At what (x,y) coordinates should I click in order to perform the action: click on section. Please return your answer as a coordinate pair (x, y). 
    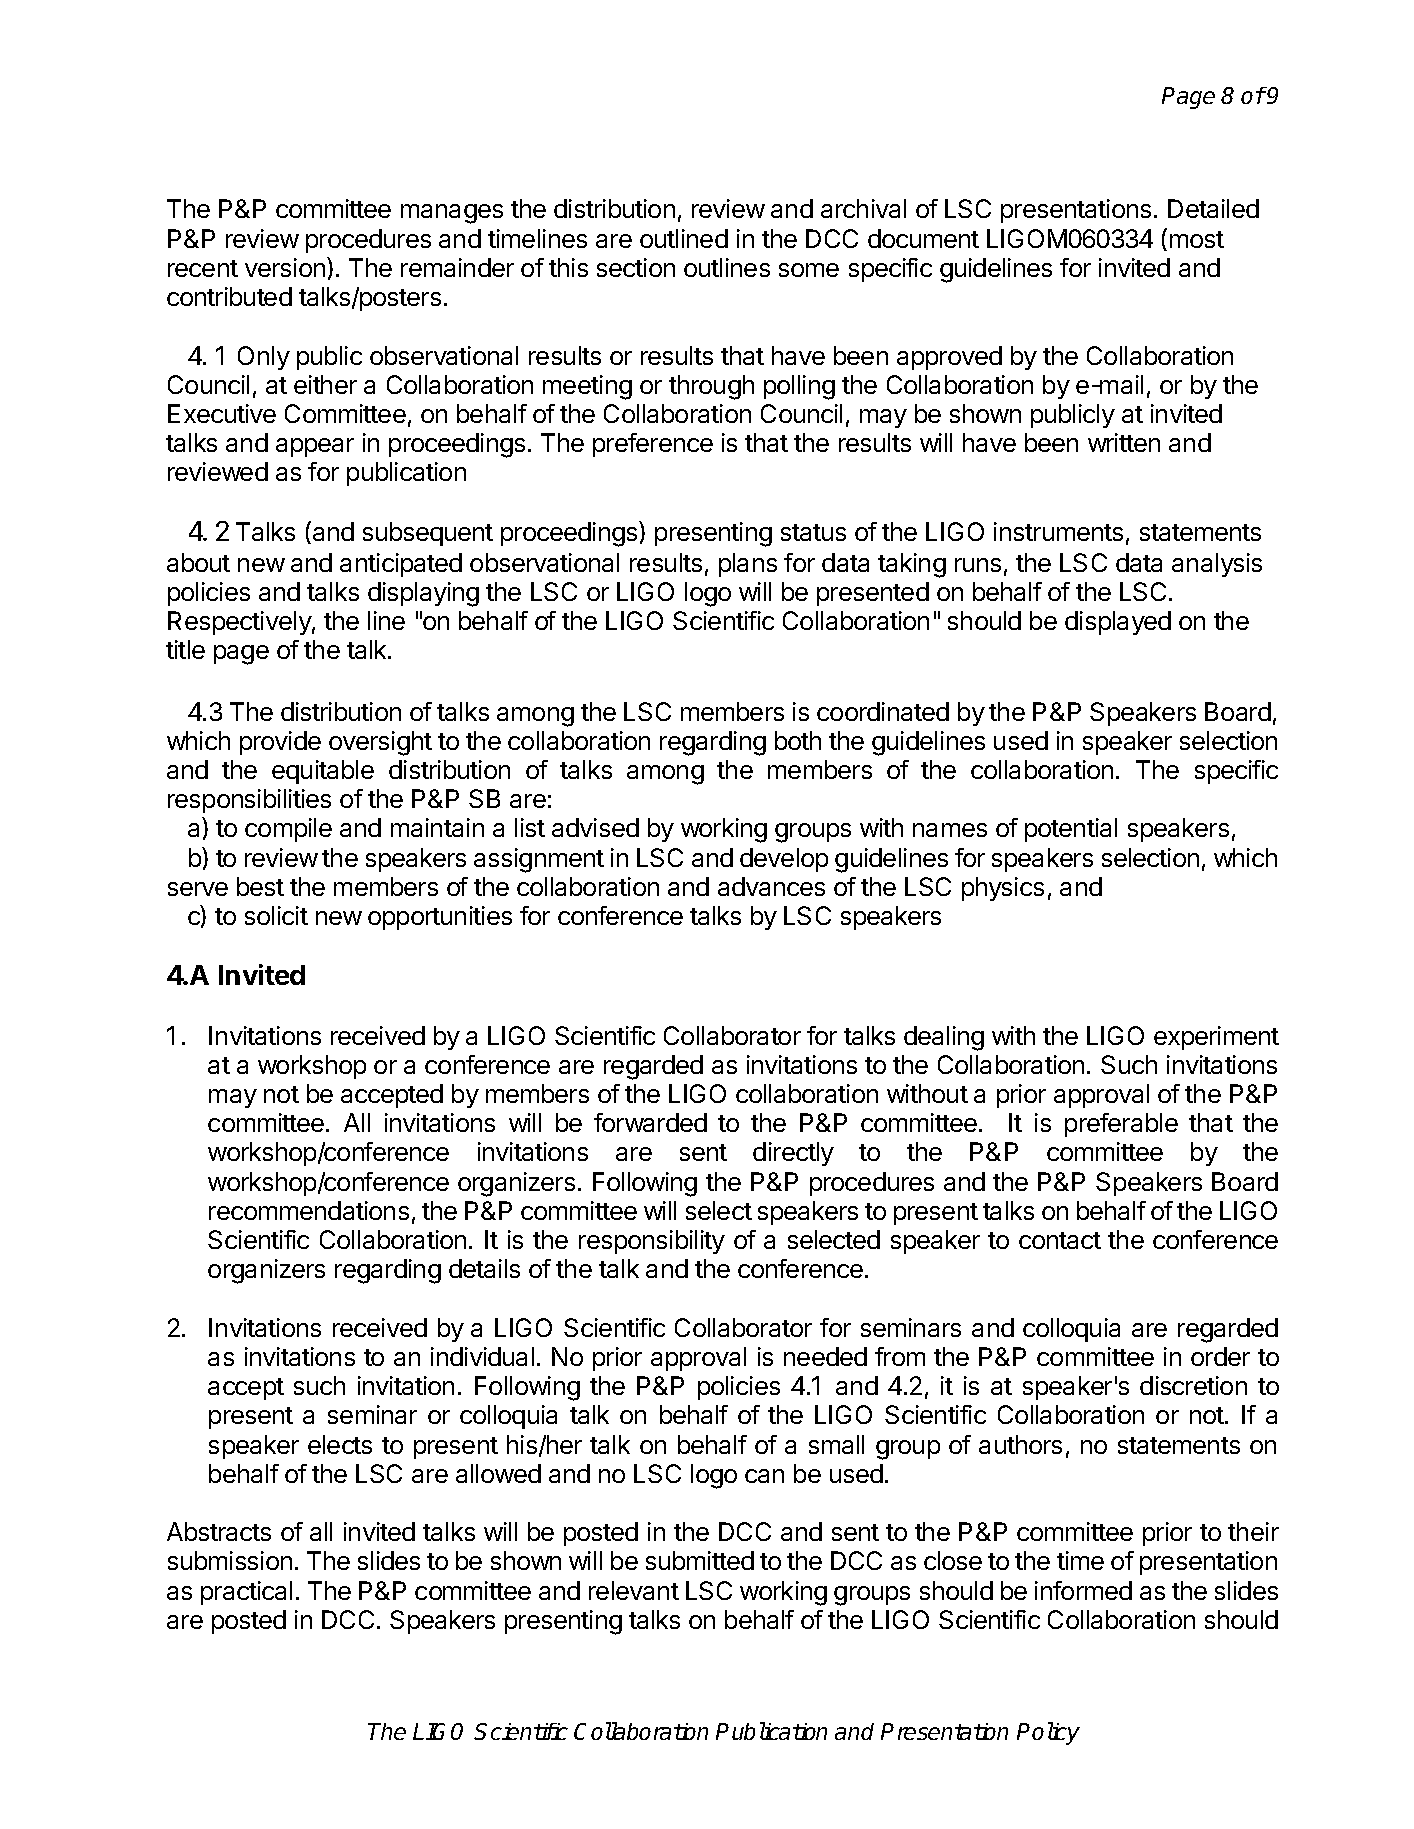
    Looking at the image, I should click on (636, 267).
